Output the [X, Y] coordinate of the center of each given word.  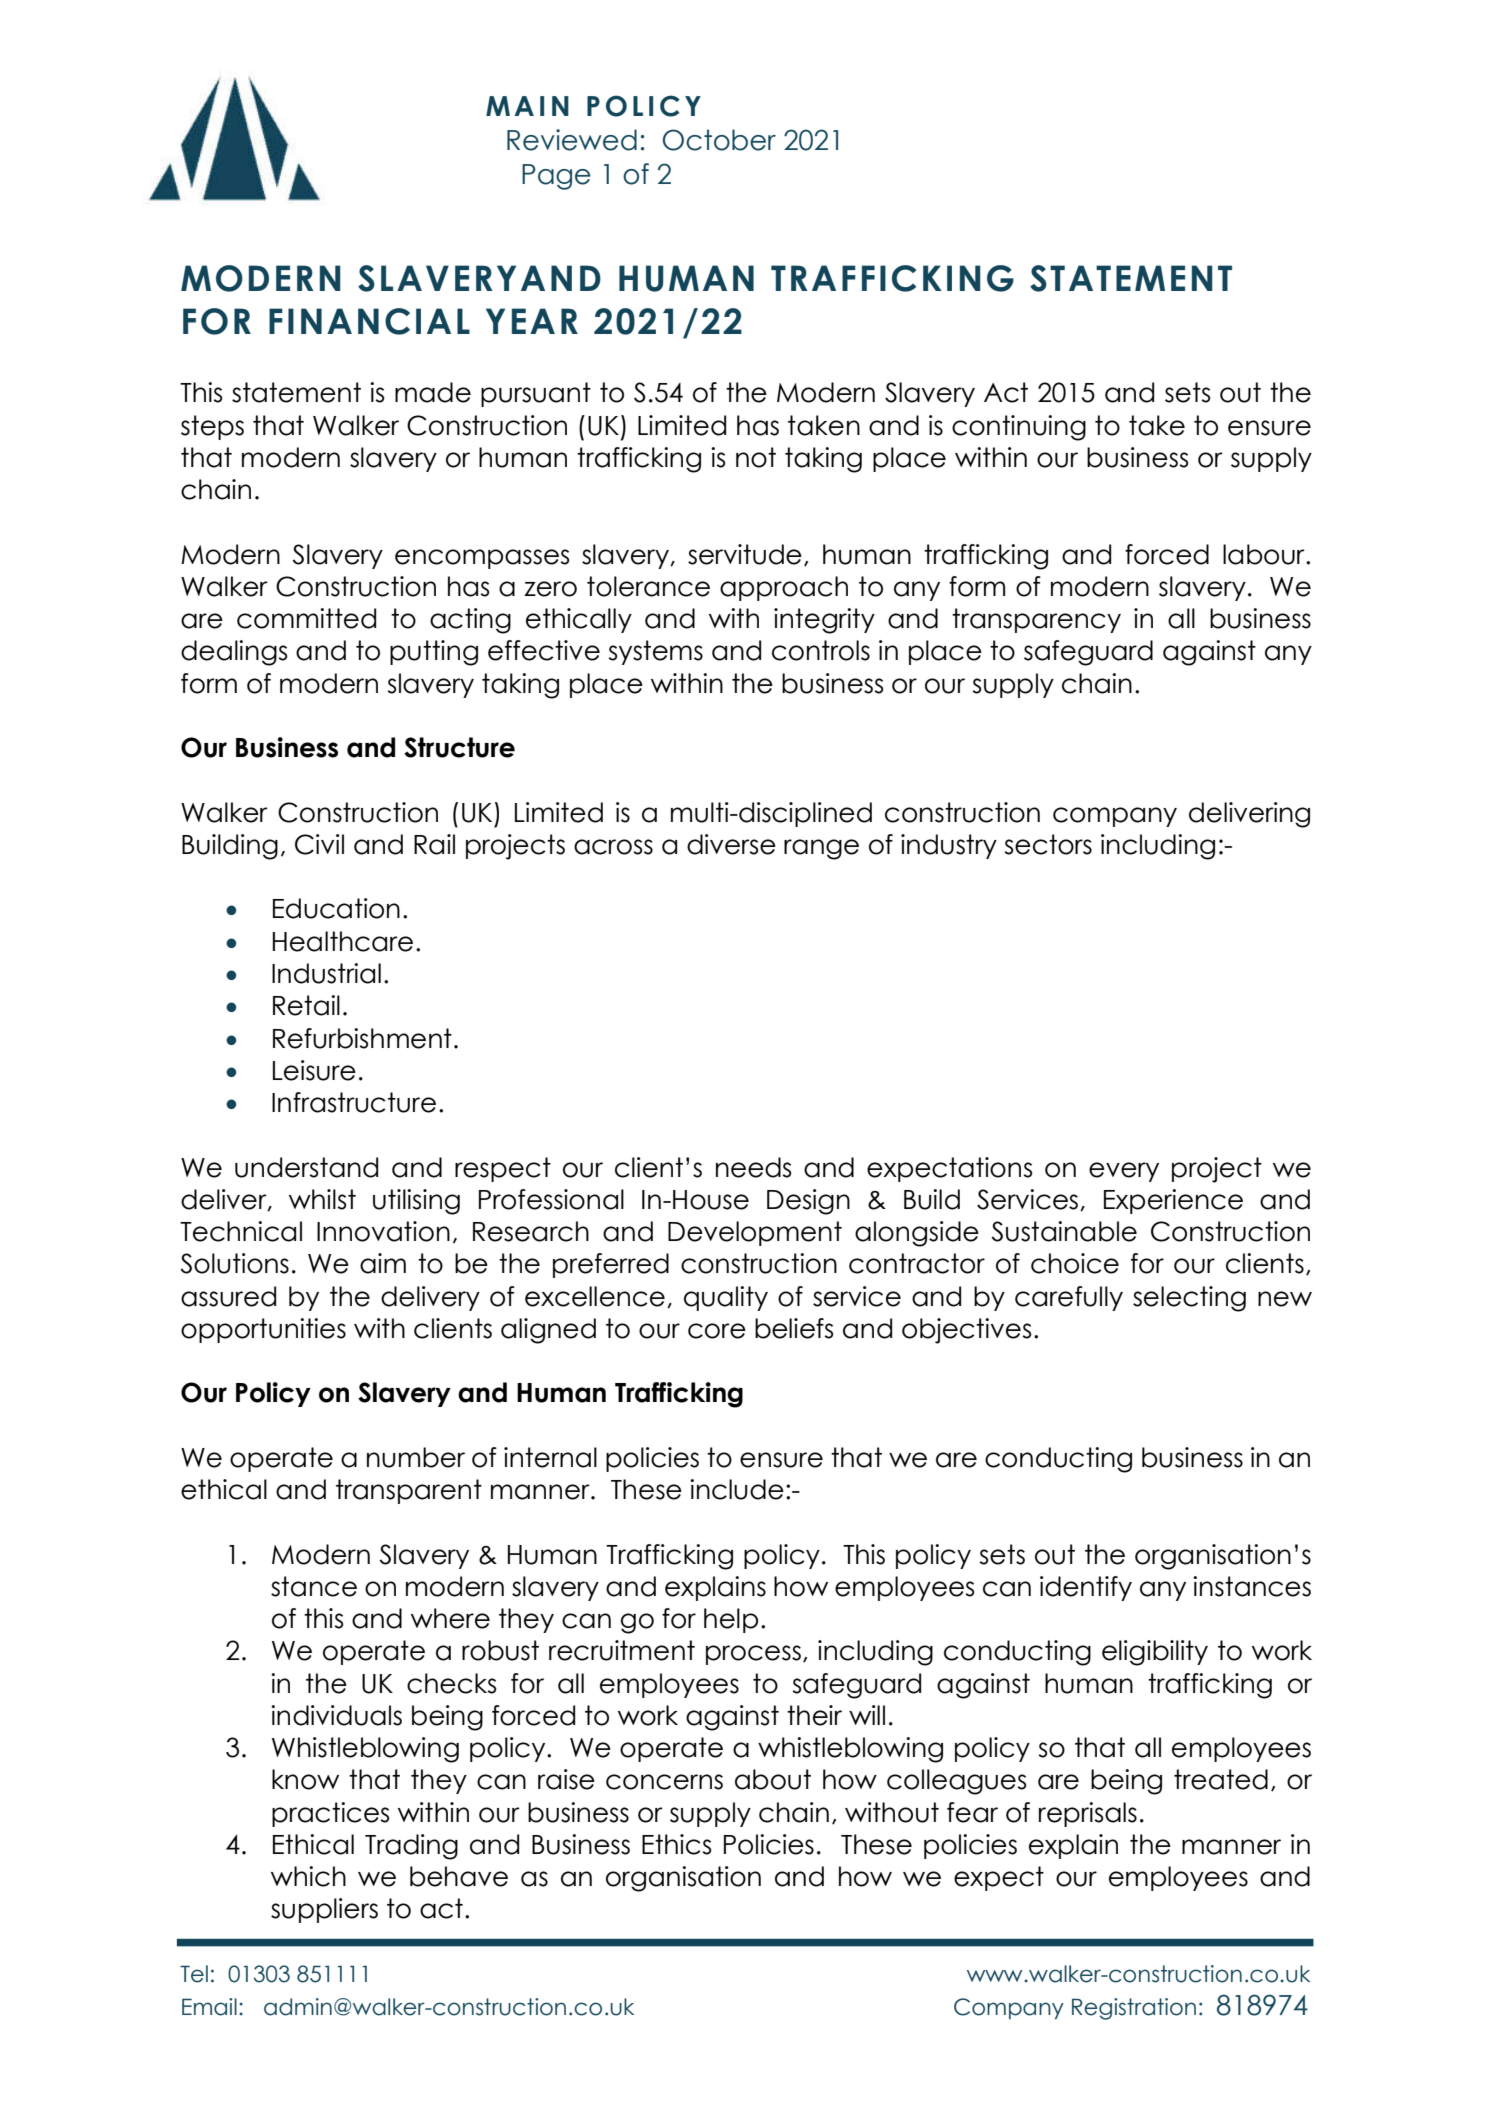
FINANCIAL [369, 321]
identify [1086, 1588]
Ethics [676, 1844]
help [731, 1620]
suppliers [324, 1910]
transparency [1036, 620]
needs [753, 1167]
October [719, 140]
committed [306, 618]
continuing [1019, 428]
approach [784, 588]
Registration [1134, 2009]
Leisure [314, 1070]
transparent [409, 1491]
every [1124, 1172]
